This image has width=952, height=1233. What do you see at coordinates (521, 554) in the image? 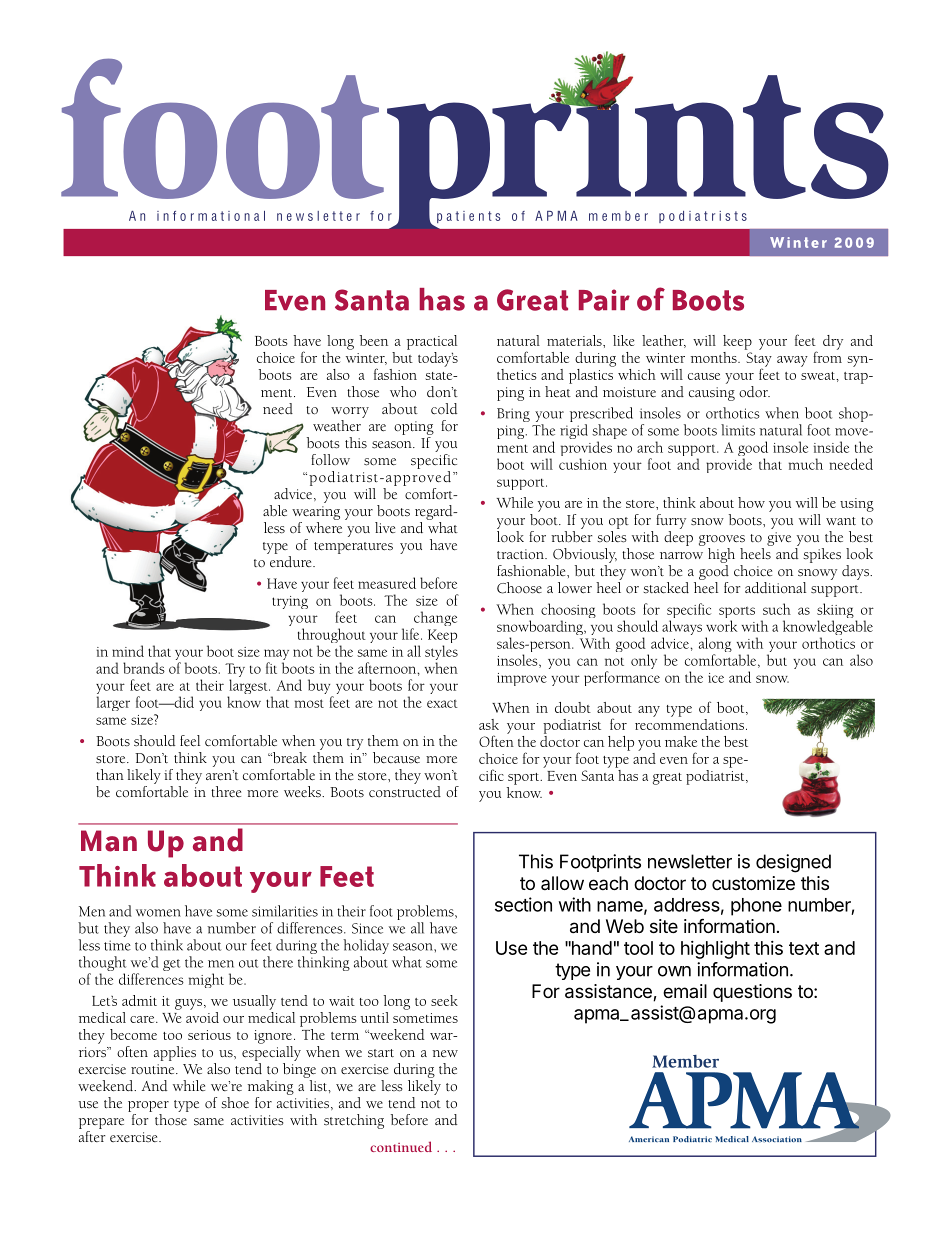
I see `traction` at bounding box center [521, 554].
